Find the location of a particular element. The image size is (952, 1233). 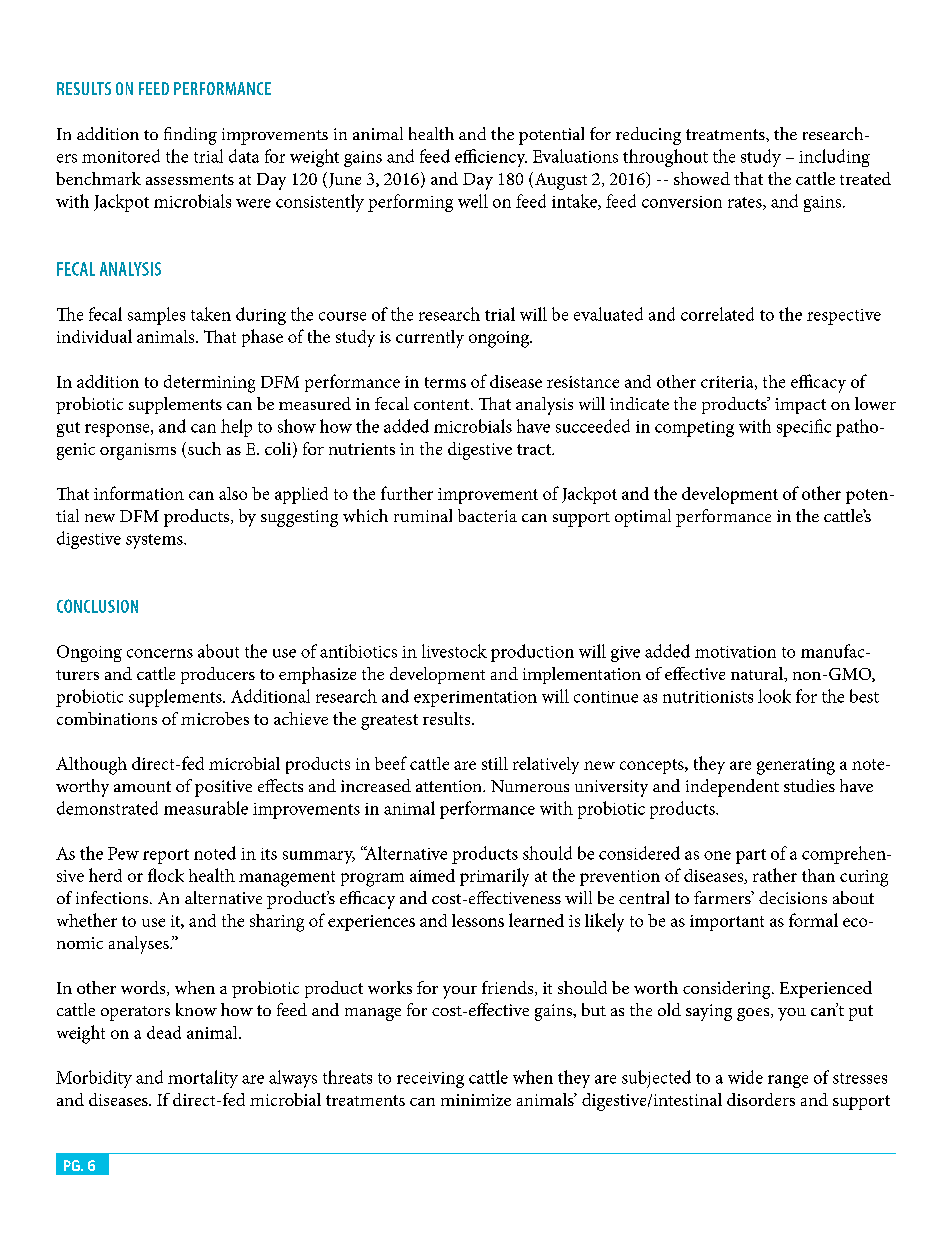

livestock is located at coordinates (454, 651).
